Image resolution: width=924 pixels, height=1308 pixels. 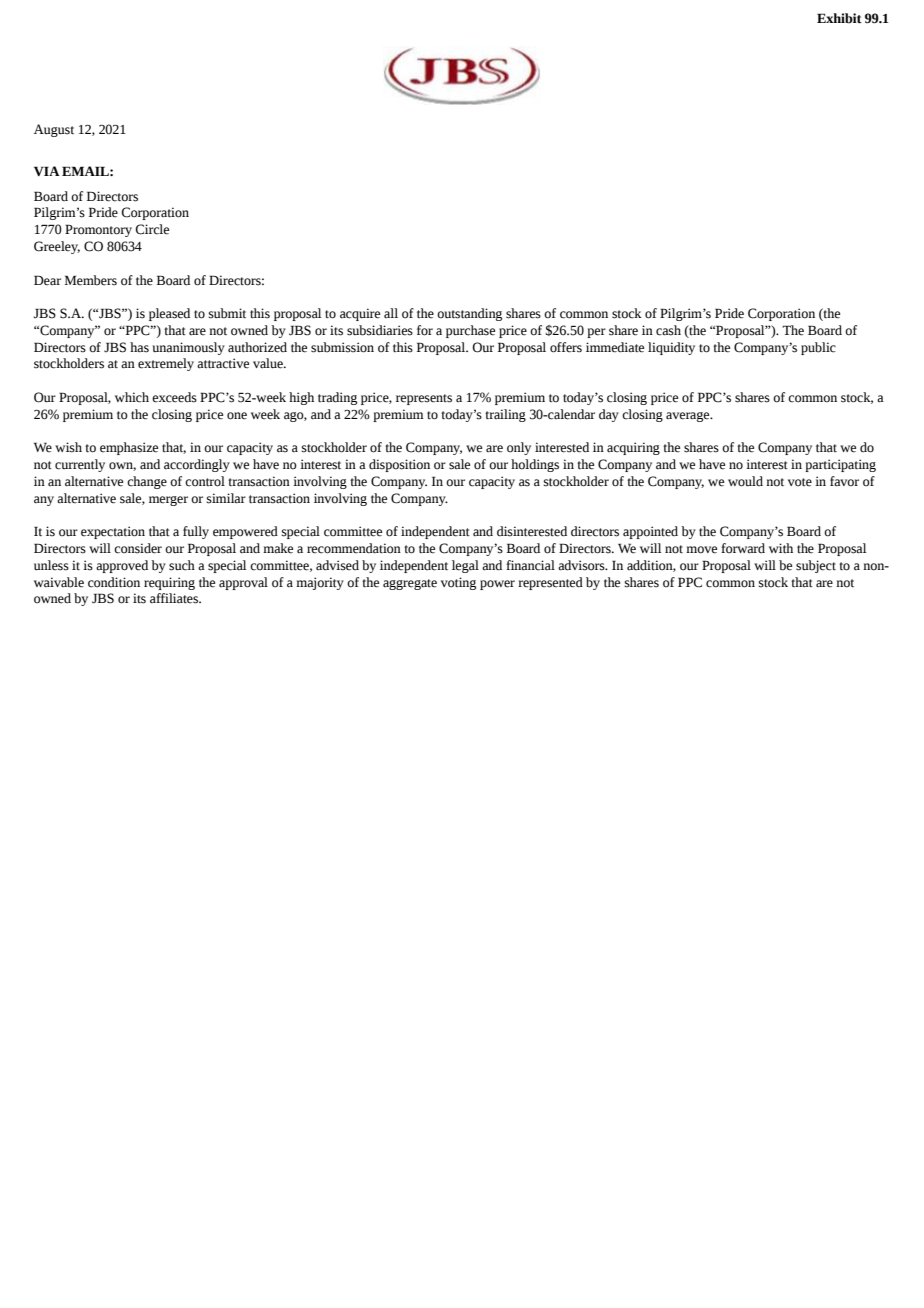 I want to click on Circle, so click(x=152, y=229).
